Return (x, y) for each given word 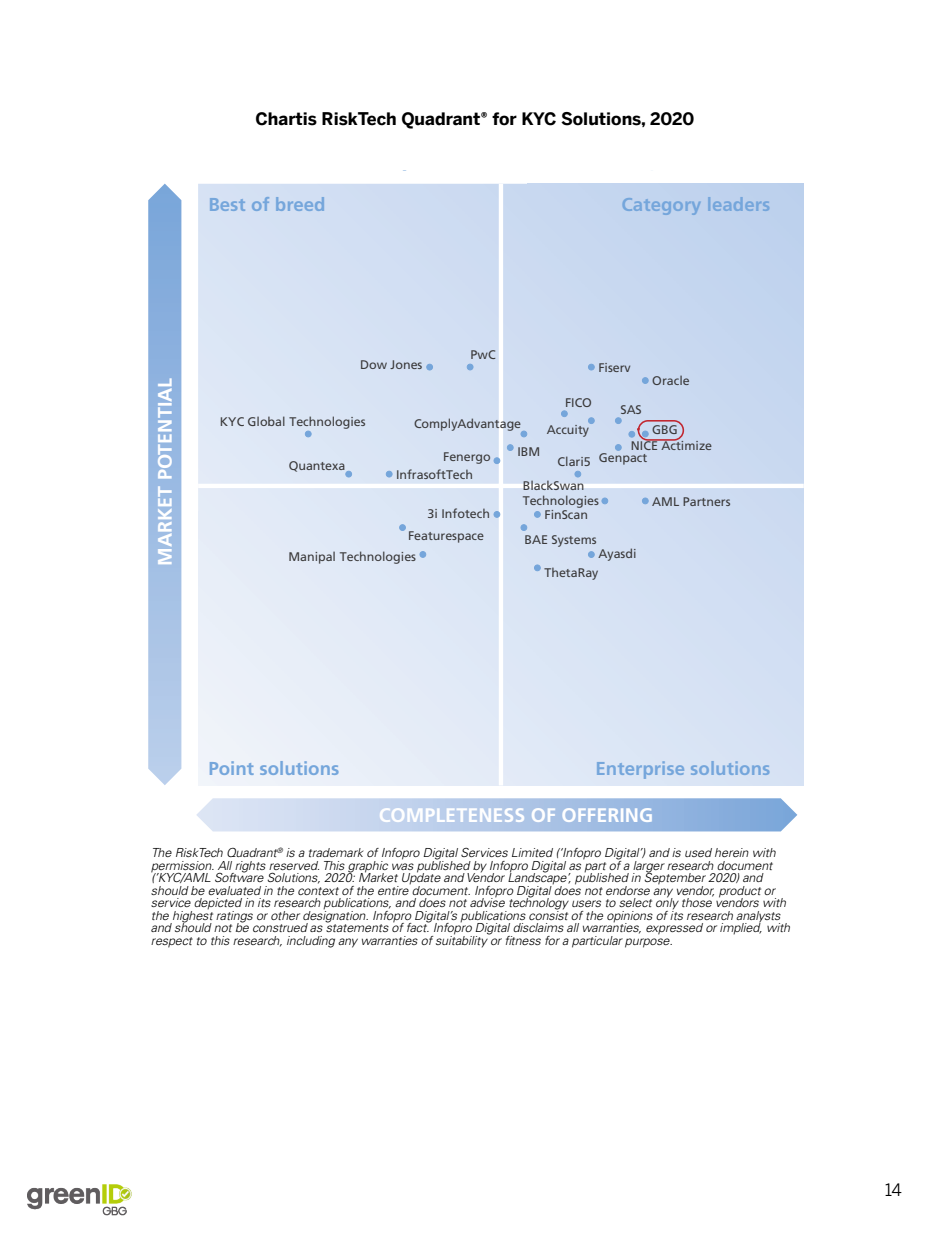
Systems (574, 541)
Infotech (465, 513)
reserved (294, 865)
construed (280, 927)
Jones (406, 364)
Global (266, 421)
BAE (536, 539)
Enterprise (640, 770)
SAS (631, 409)
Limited (532, 852)
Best (227, 204)
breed (300, 204)
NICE (645, 444)
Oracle (670, 380)
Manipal (312, 557)
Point (232, 768)
